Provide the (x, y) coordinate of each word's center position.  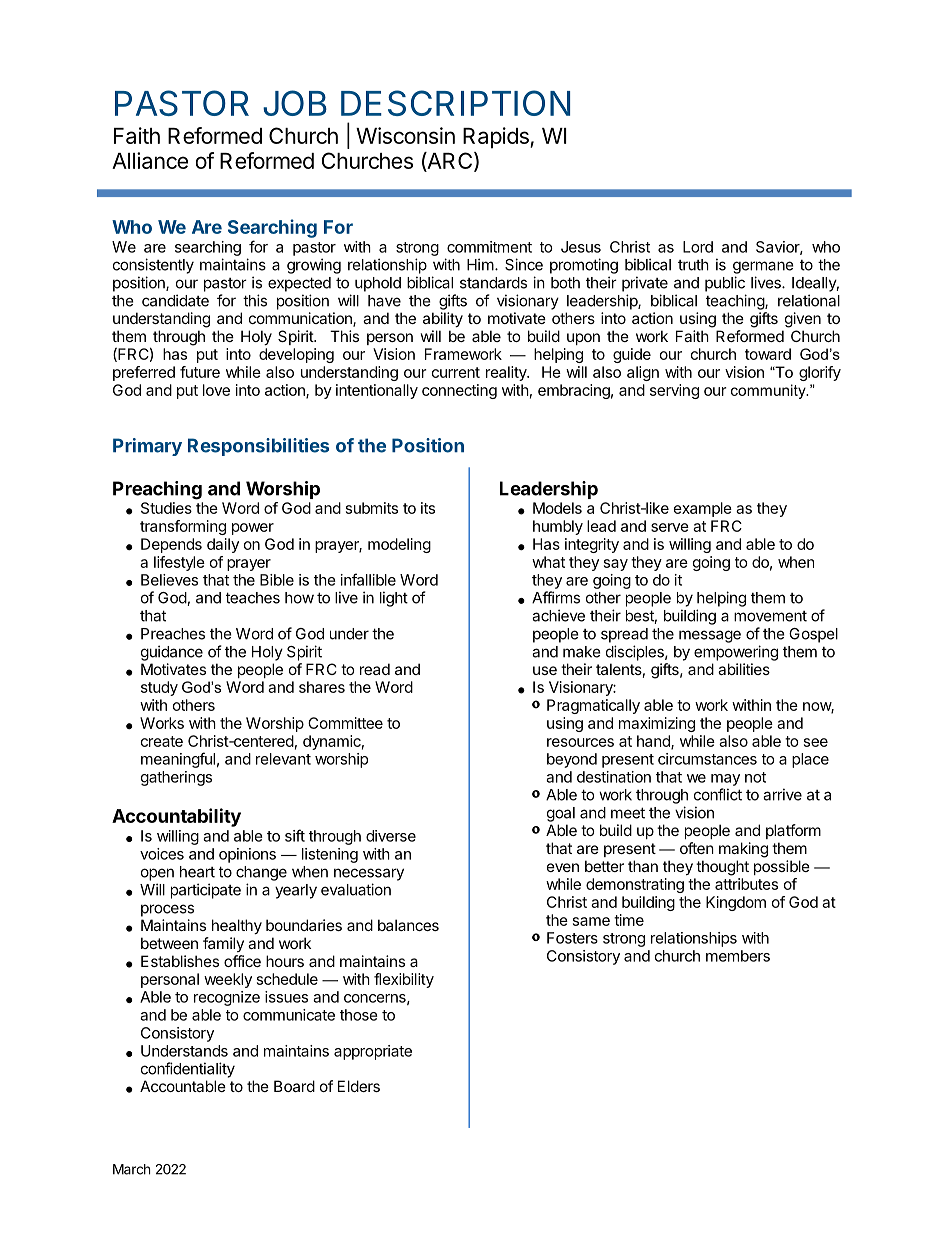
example (703, 509)
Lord (698, 247)
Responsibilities (258, 447)
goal (561, 814)
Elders (359, 1086)
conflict (718, 794)
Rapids (497, 138)
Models (557, 508)
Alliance (150, 160)
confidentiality (188, 1070)
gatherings (176, 778)
